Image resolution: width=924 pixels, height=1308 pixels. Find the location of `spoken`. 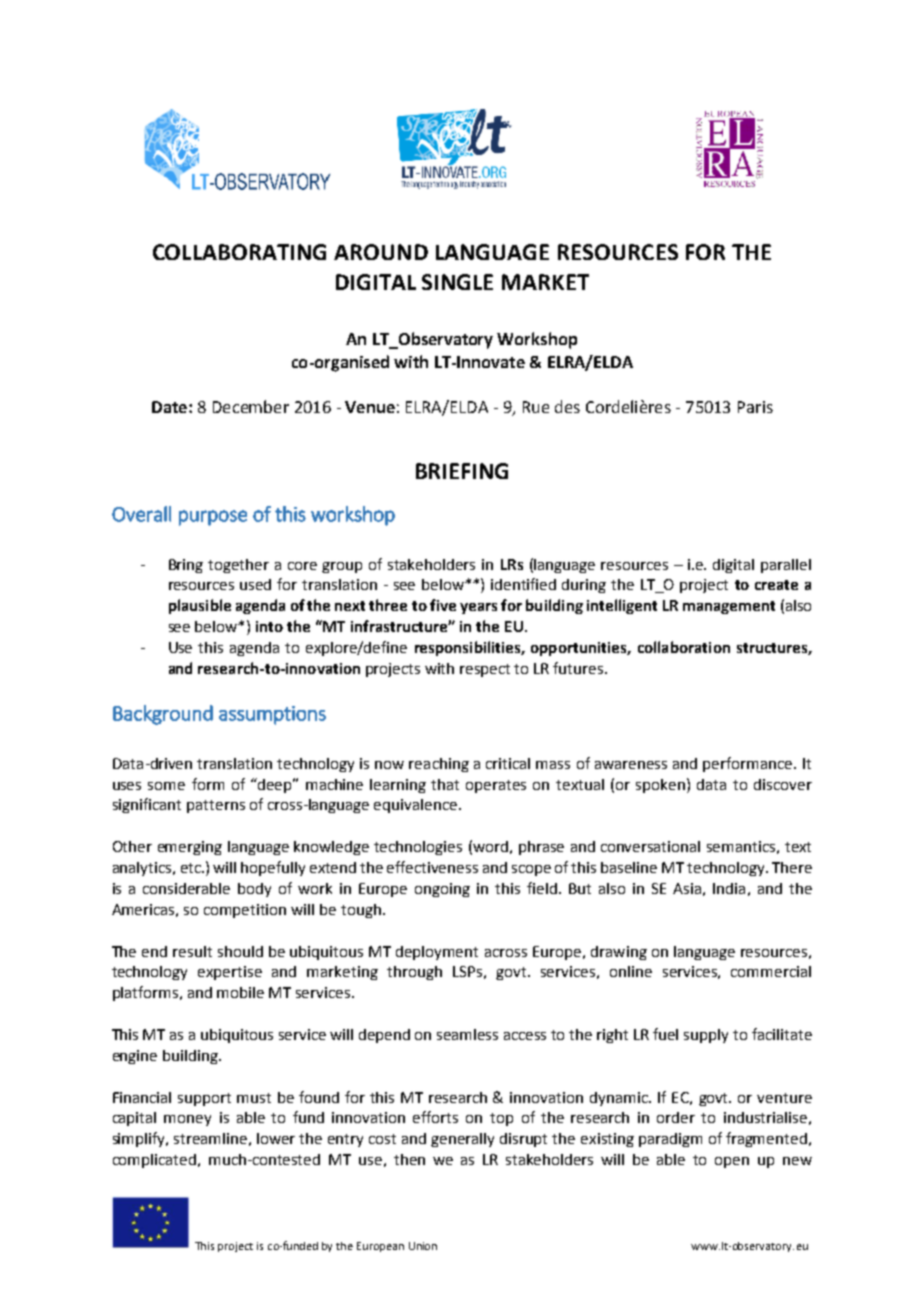

spoken is located at coordinates (662, 785).
